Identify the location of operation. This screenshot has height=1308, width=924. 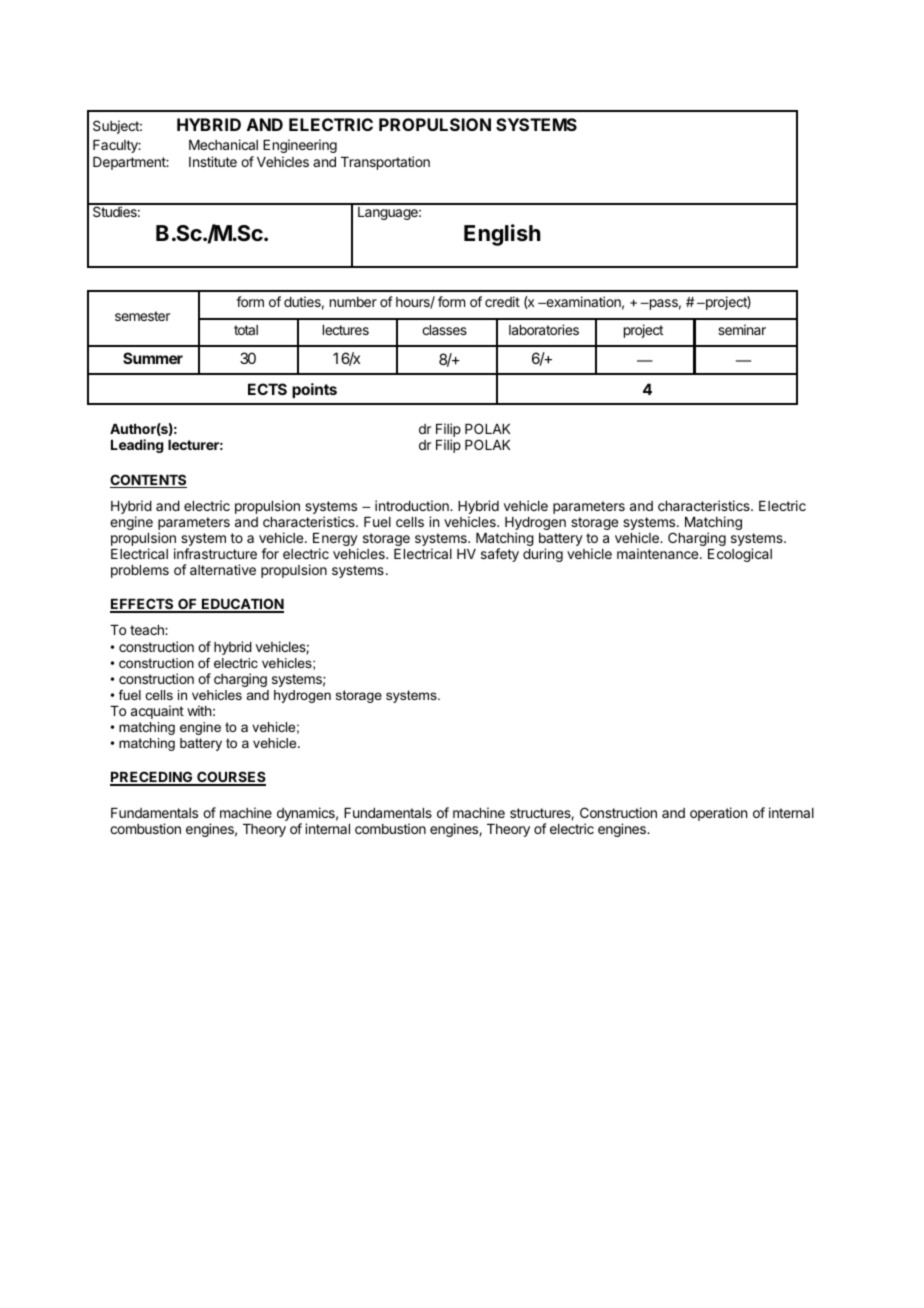
(718, 814).
